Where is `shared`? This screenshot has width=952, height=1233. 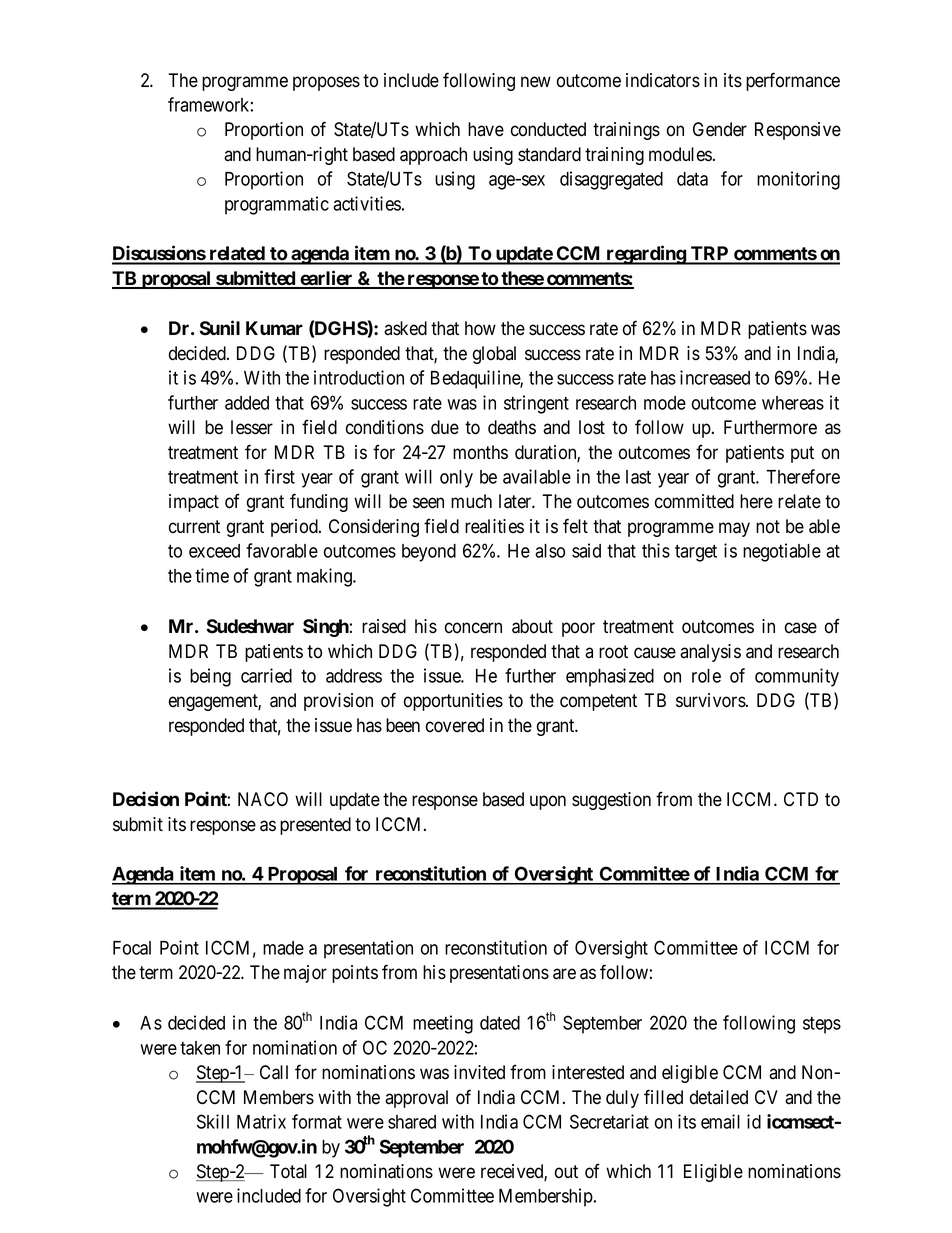
shared is located at coordinates (412, 1122).
